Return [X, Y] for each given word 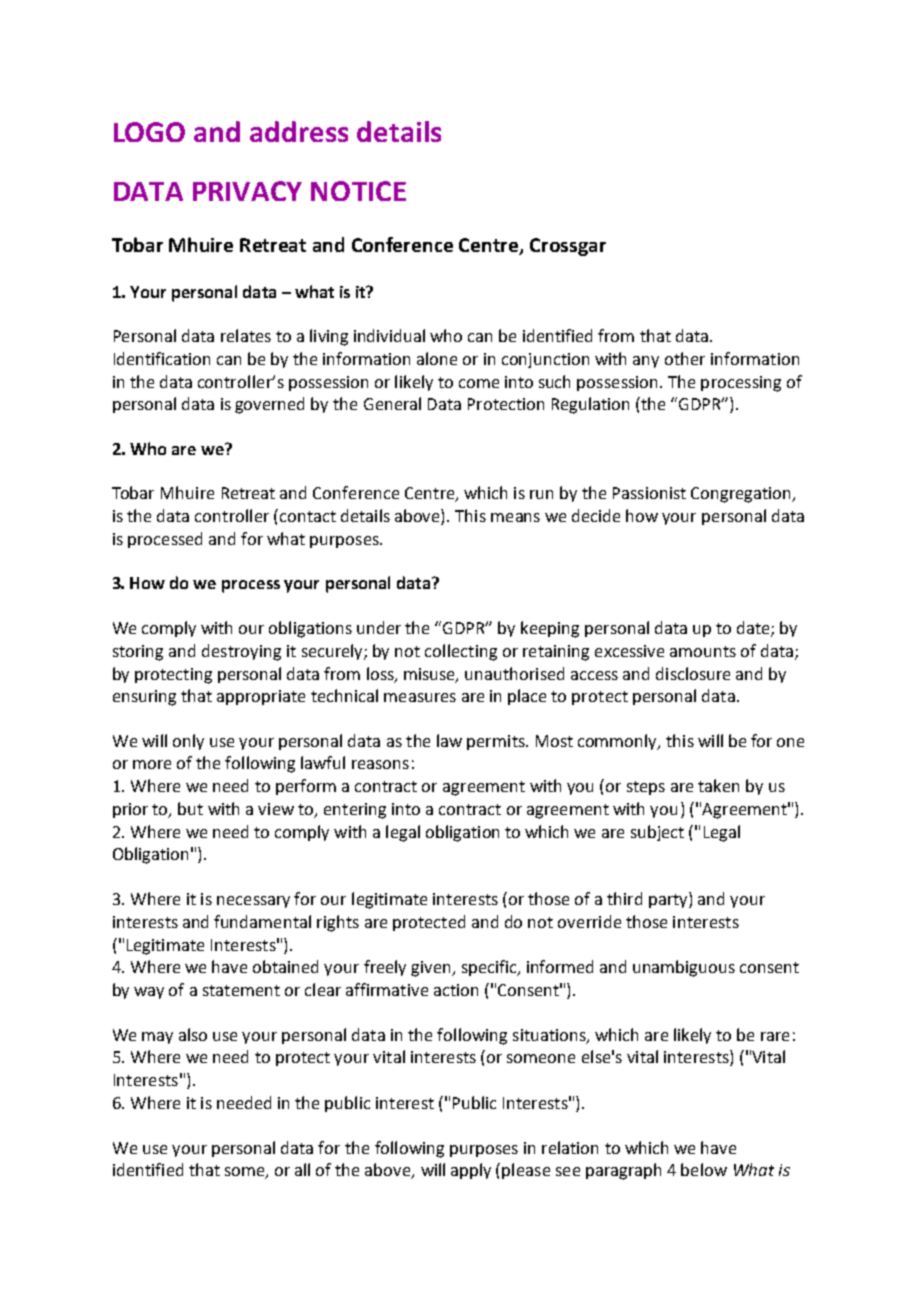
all [302, 1169]
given [432, 969]
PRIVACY [247, 191]
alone [437, 358]
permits [497, 742]
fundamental [262, 921]
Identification [162, 358]
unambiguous [684, 968]
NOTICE [358, 191]
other [685, 358]
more [152, 764]
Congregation [742, 495]
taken [718, 785]
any [646, 362]
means [515, 517]
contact [306, 515]
